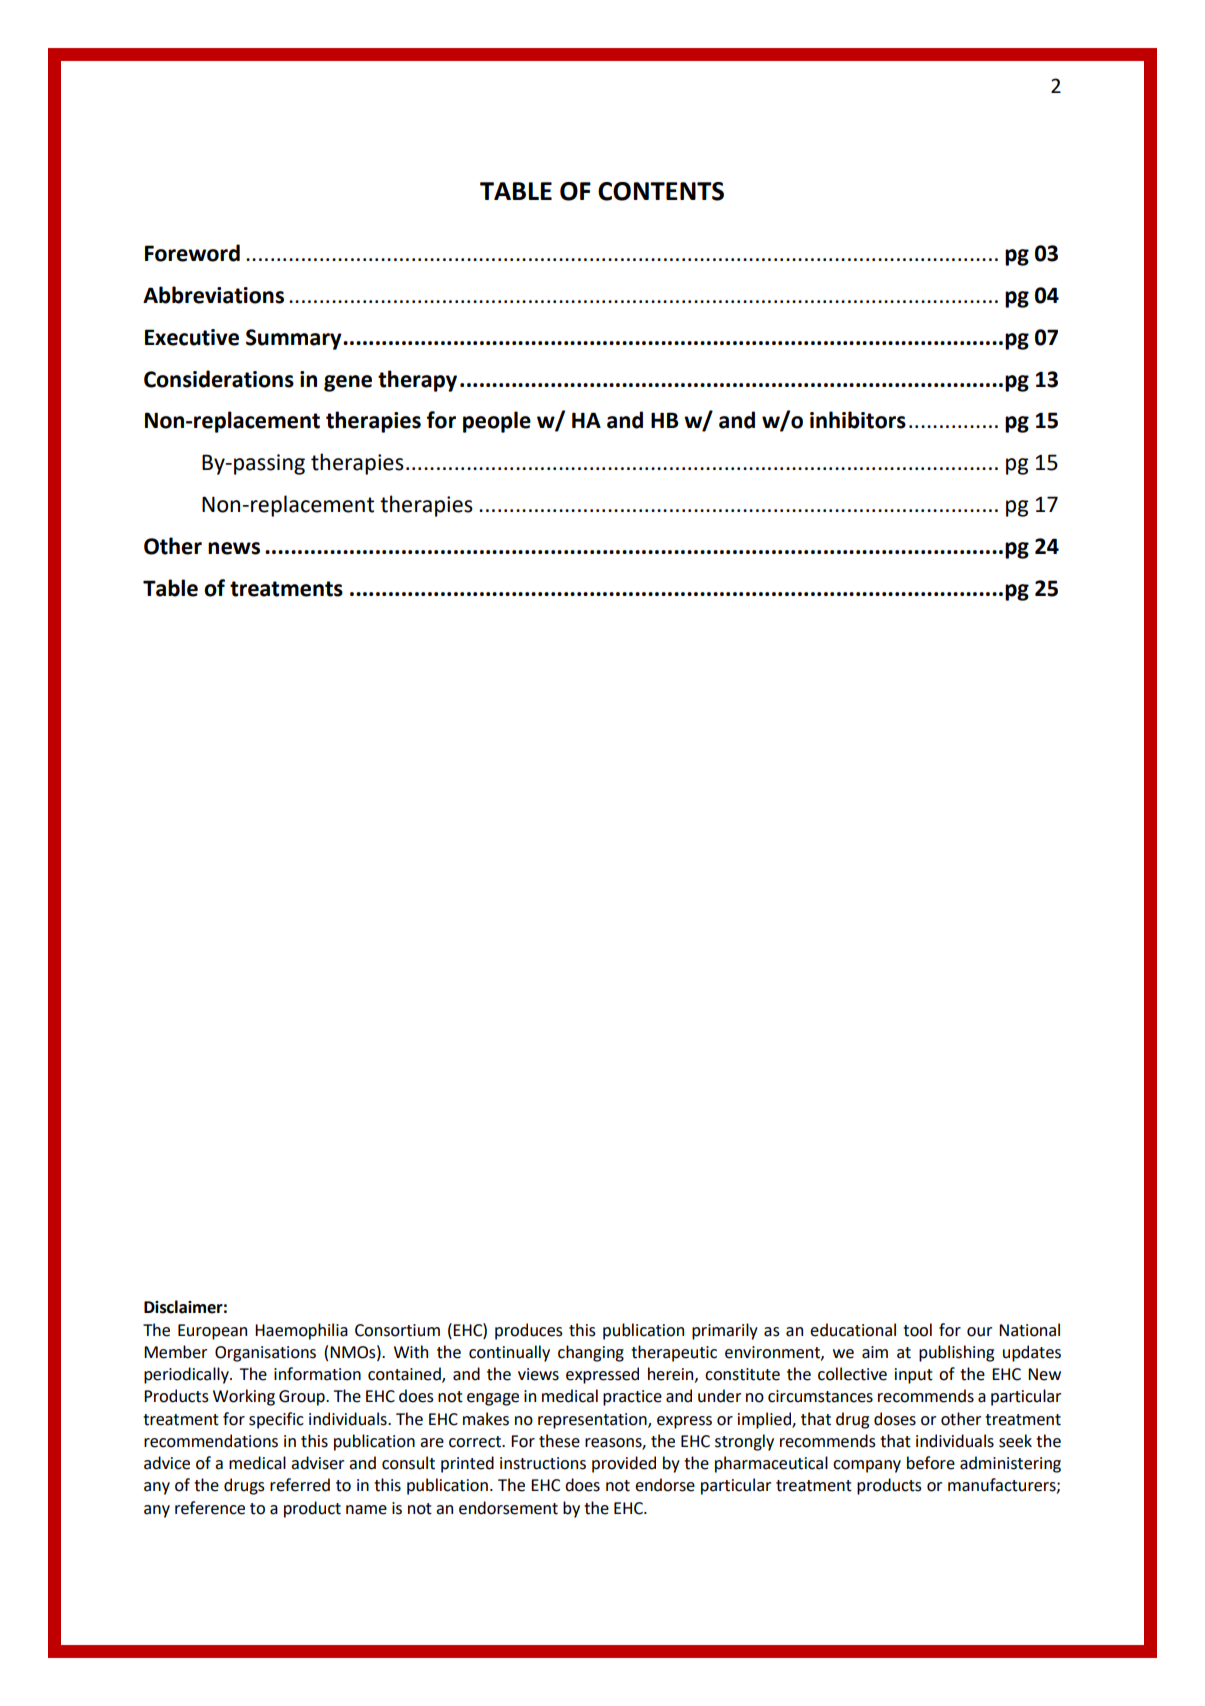 This screenshot has height=1706, width=1205. What do you see at coordinates (917, 1330) in the screenshot?
I see `tool` at bounding box center [917, 1330].
